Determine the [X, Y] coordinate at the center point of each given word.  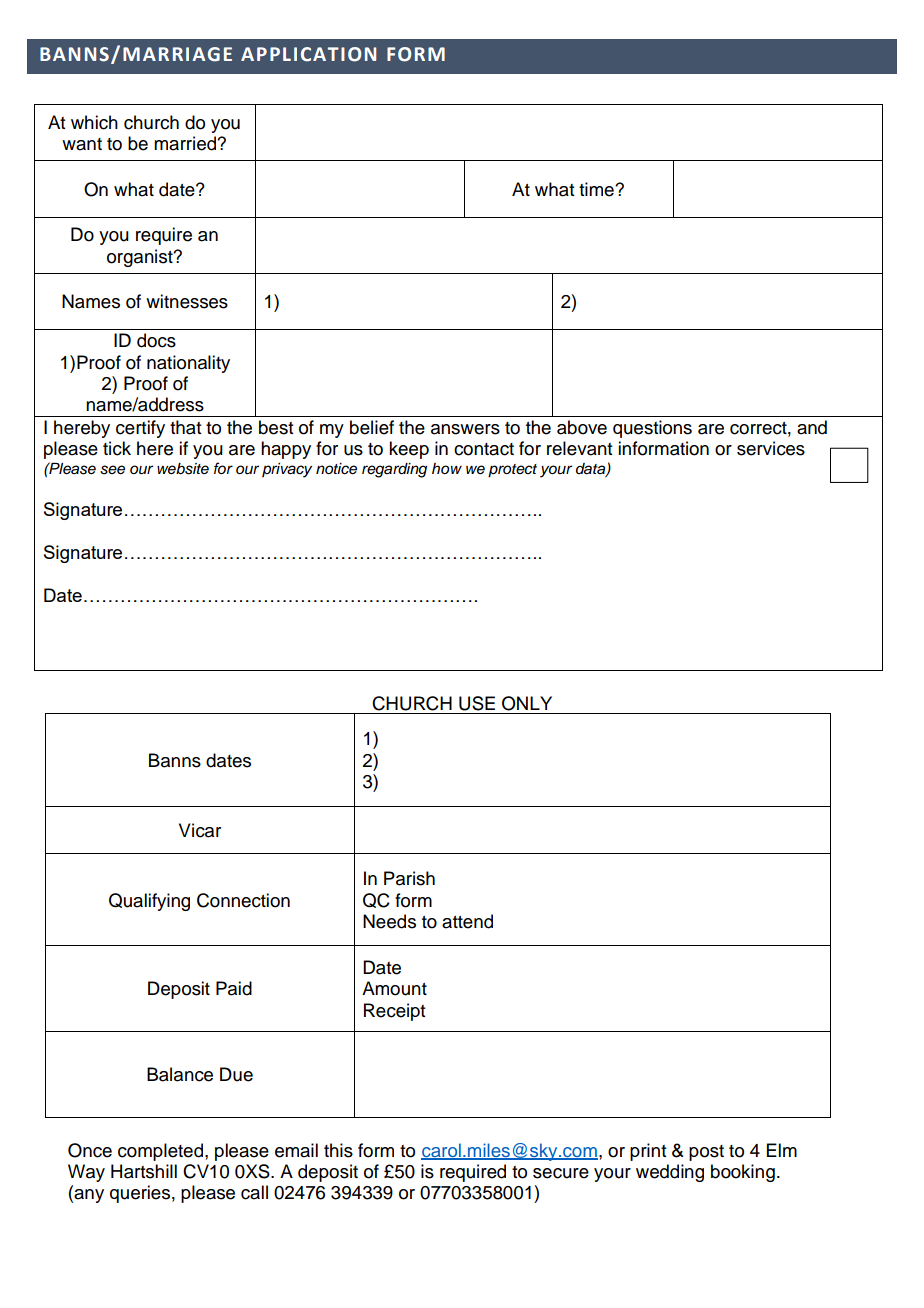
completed [160, 1152]
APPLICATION [308, 54]
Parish [409, 878]
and [812, 427]
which [94, 122]
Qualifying [149, 902]
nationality [188, 364]
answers [465, 429]
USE [477, 703]
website [183, 469]
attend [467, 921]
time [597, 189]
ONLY [527, 703]
